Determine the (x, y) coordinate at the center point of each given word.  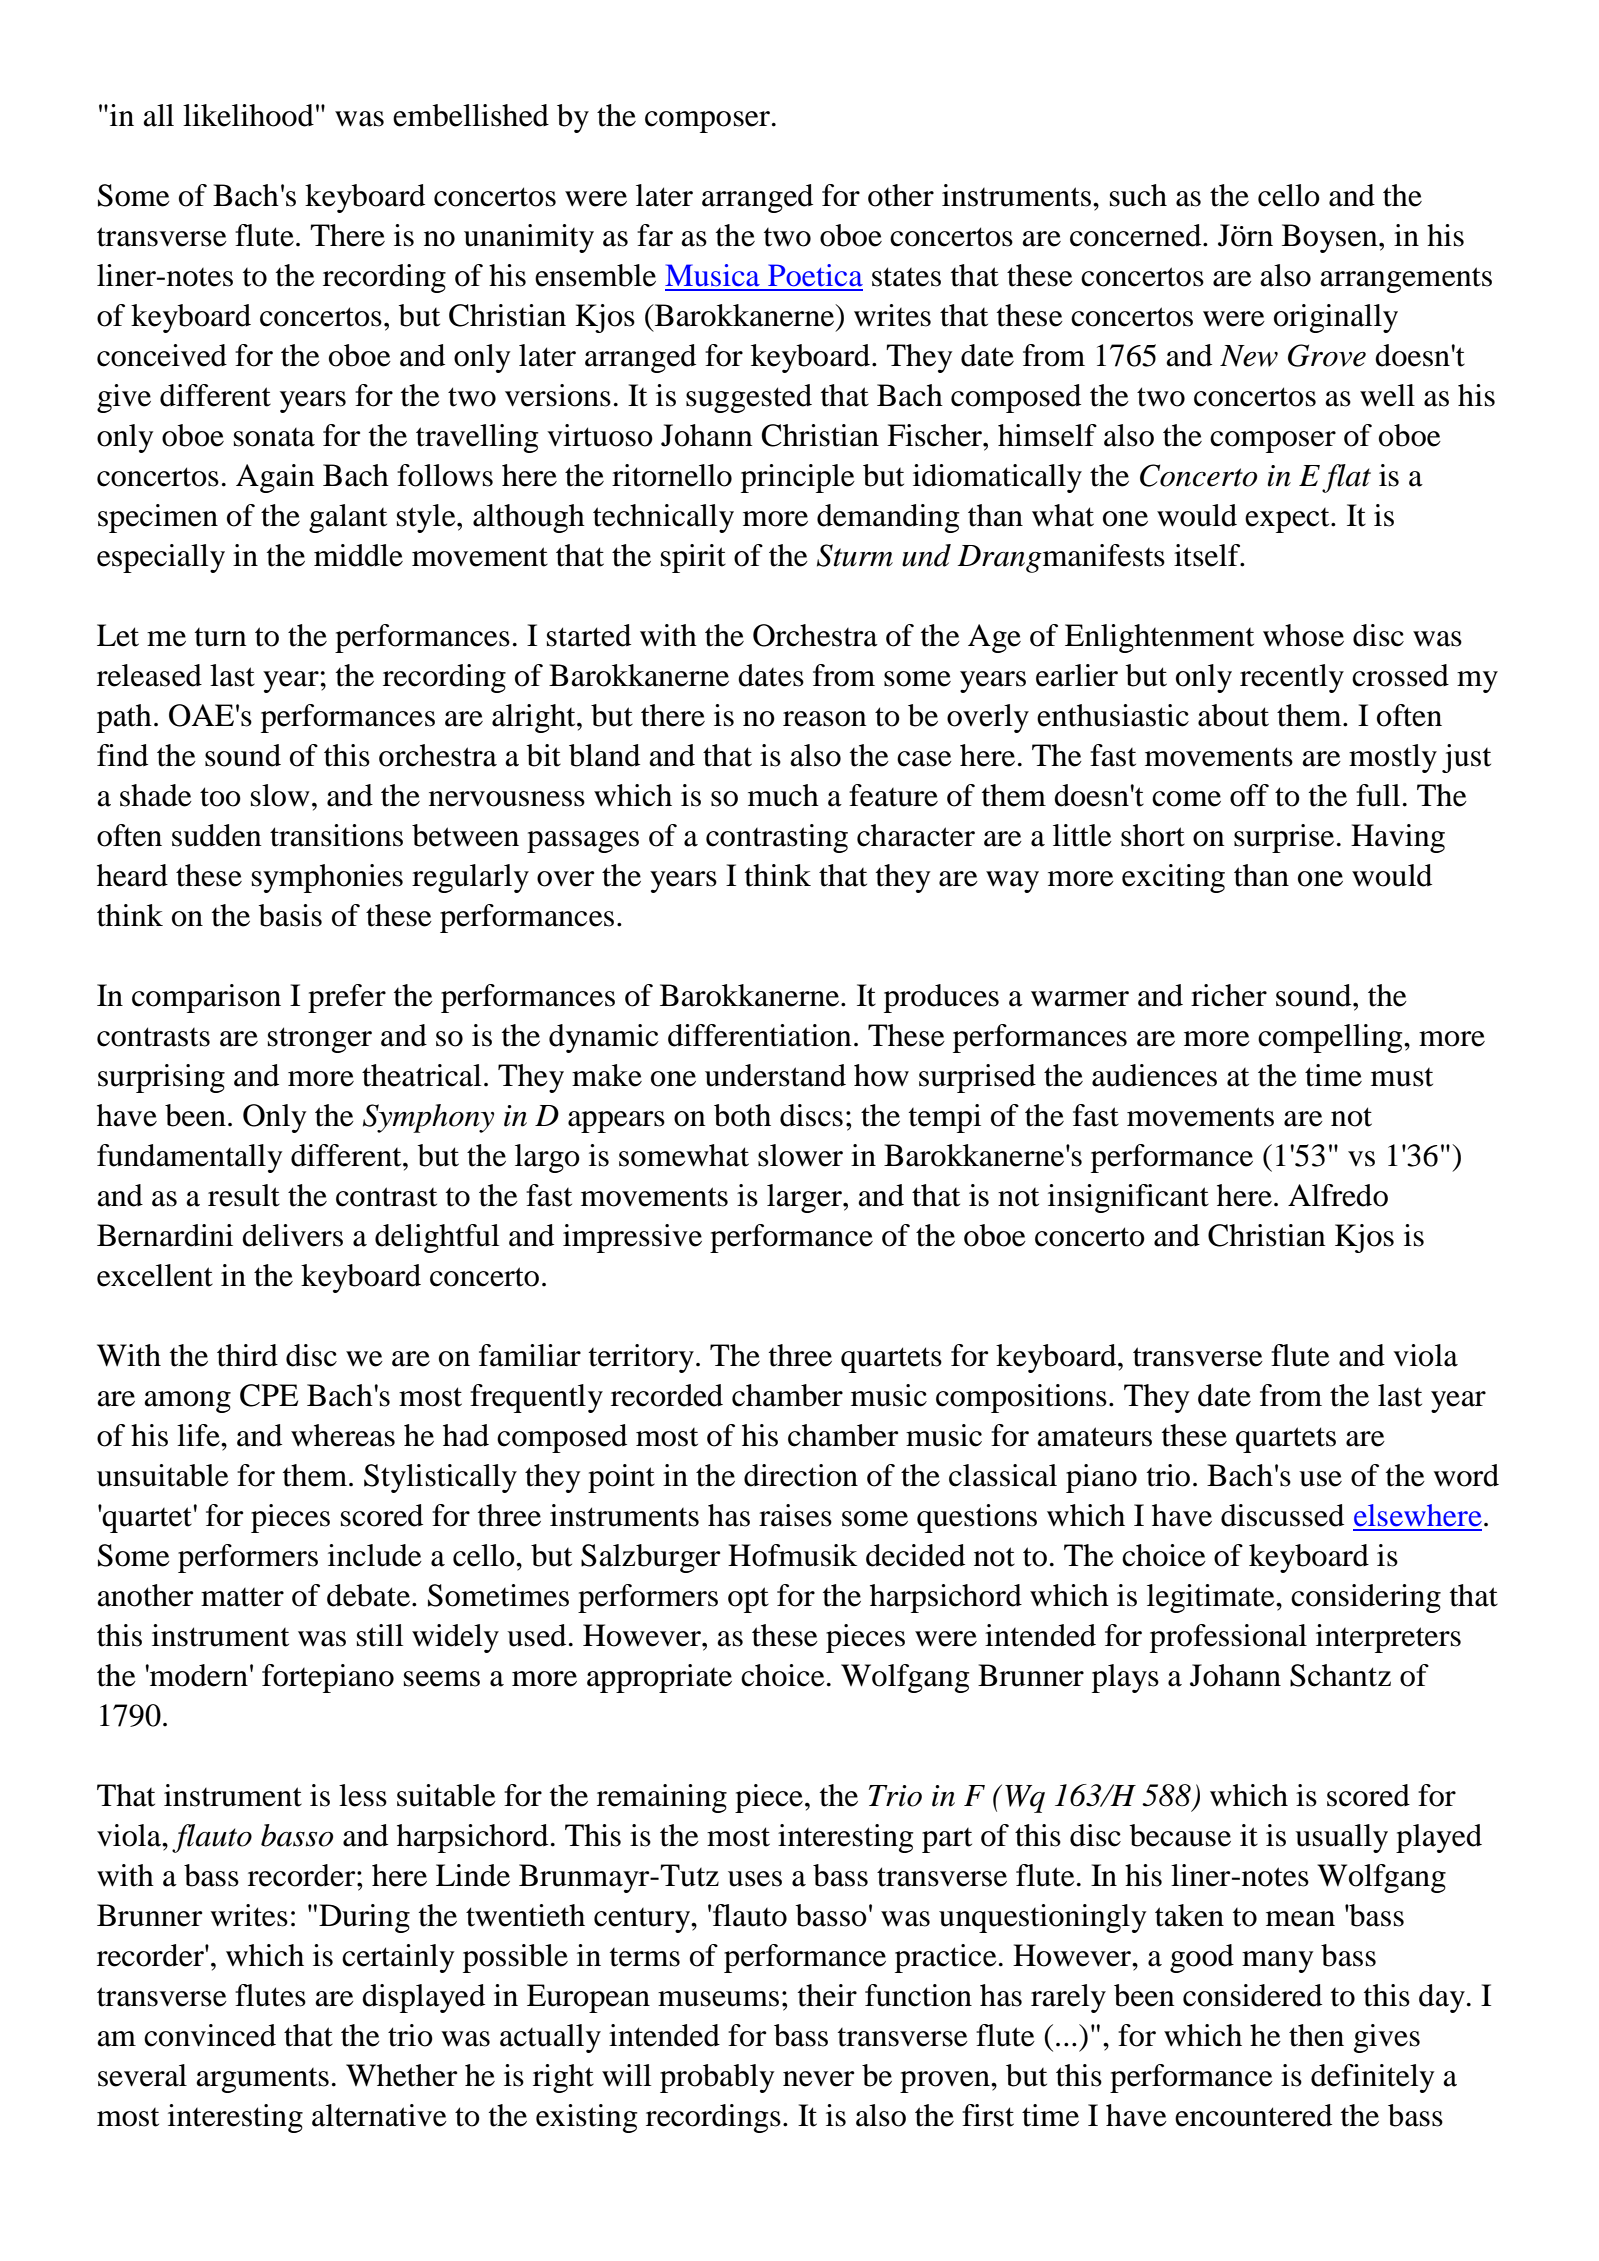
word (1466, 1475)
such (1138, 195)
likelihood (248, 115)
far (655, 235)
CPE (269, 1395)
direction (801, 1475)
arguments (262, 2080)
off (1249, 795)
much (783, 795)
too (220, 797)
